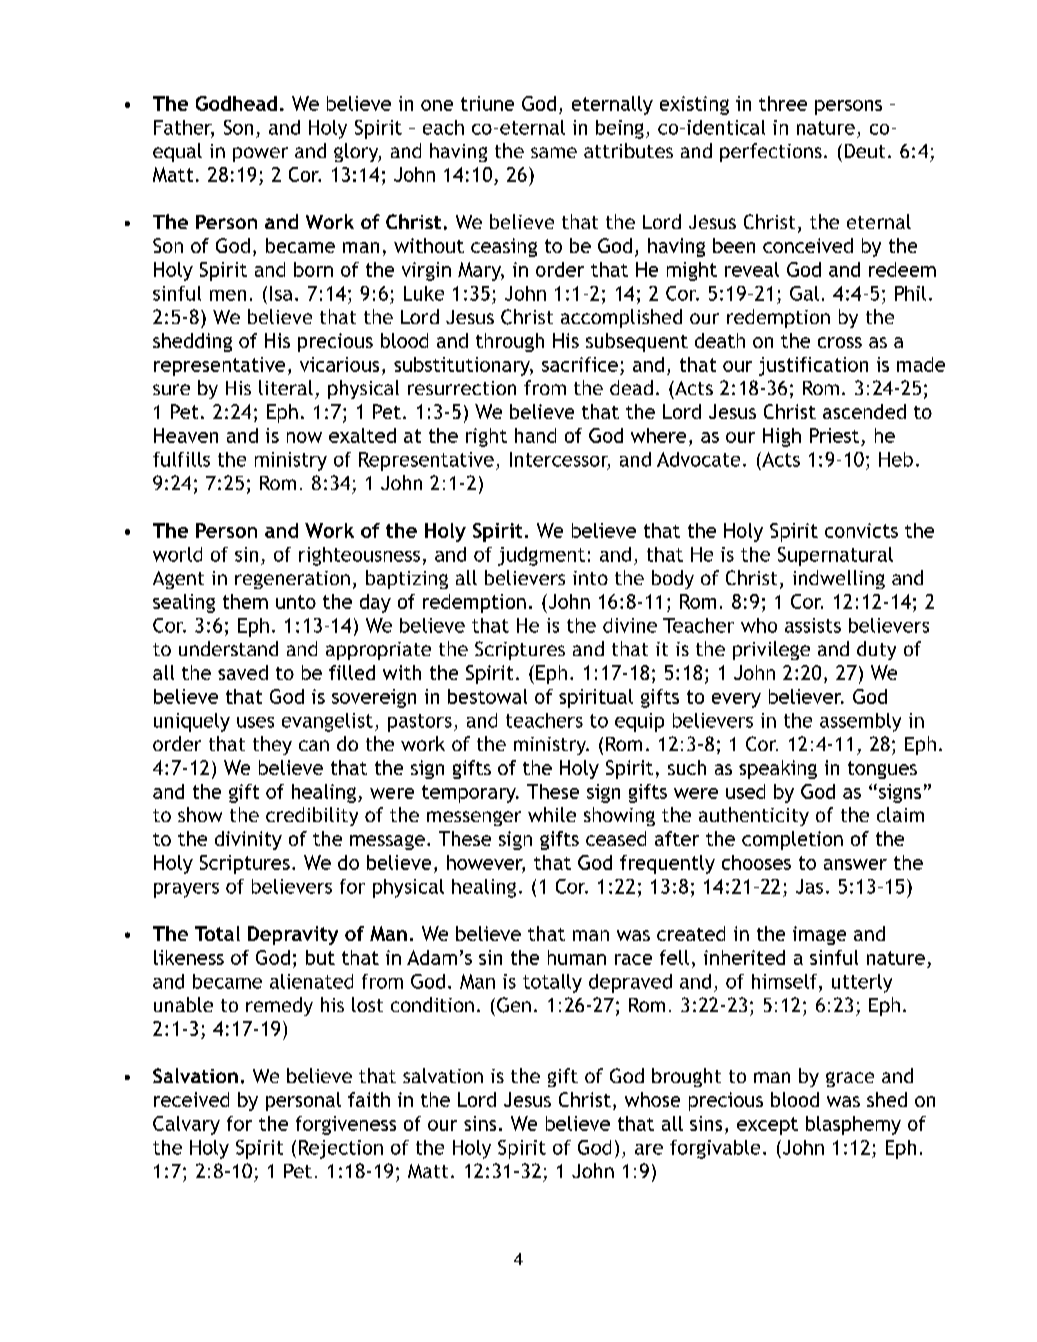 This document has height=1342, width=1037. I want to click on them, so click(245, 601).
